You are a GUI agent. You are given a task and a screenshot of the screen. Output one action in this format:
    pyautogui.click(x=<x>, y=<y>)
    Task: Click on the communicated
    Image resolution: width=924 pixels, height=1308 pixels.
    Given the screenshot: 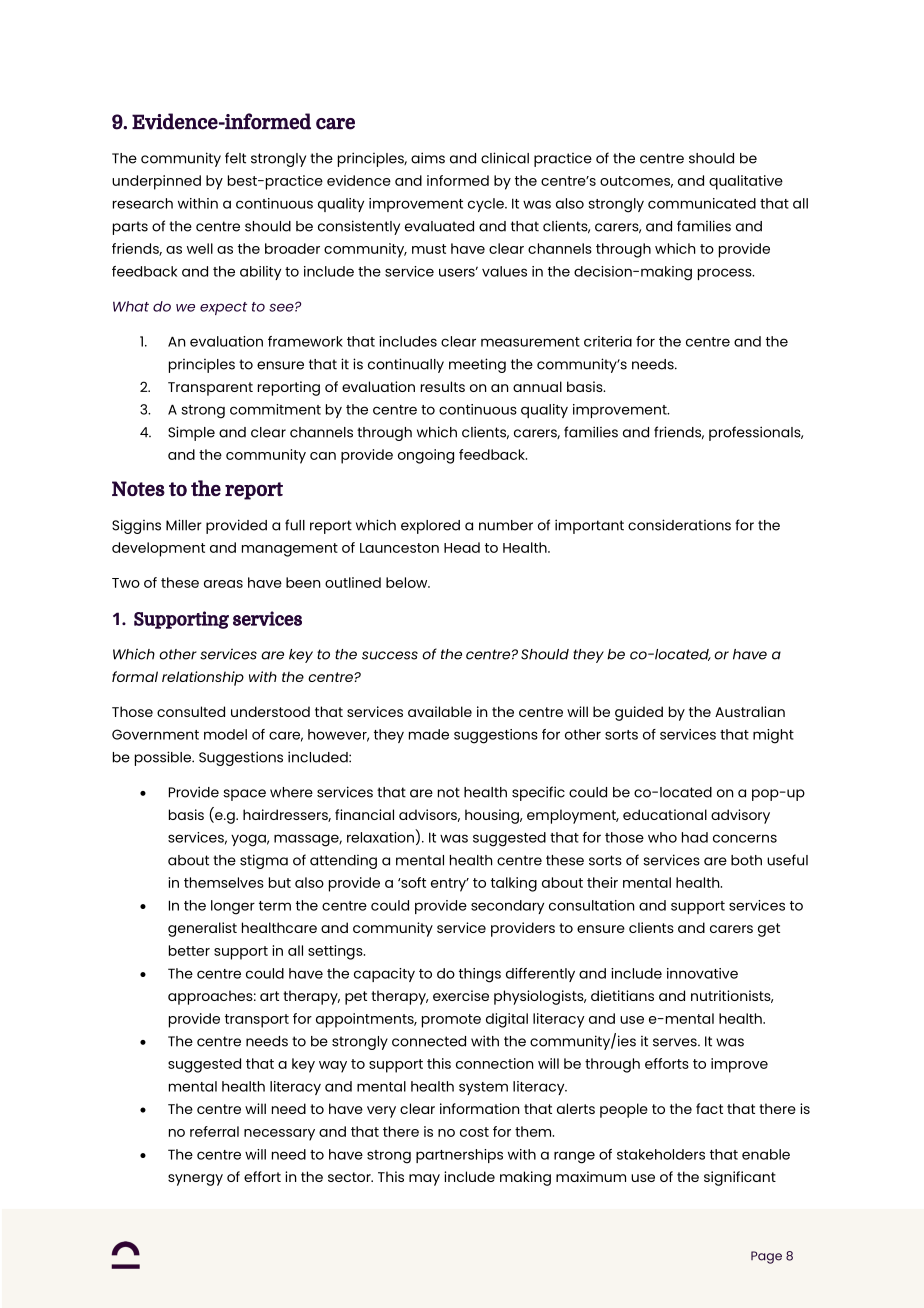 What is the action you would take?
    pyautogui.click(x=702, y=203)
